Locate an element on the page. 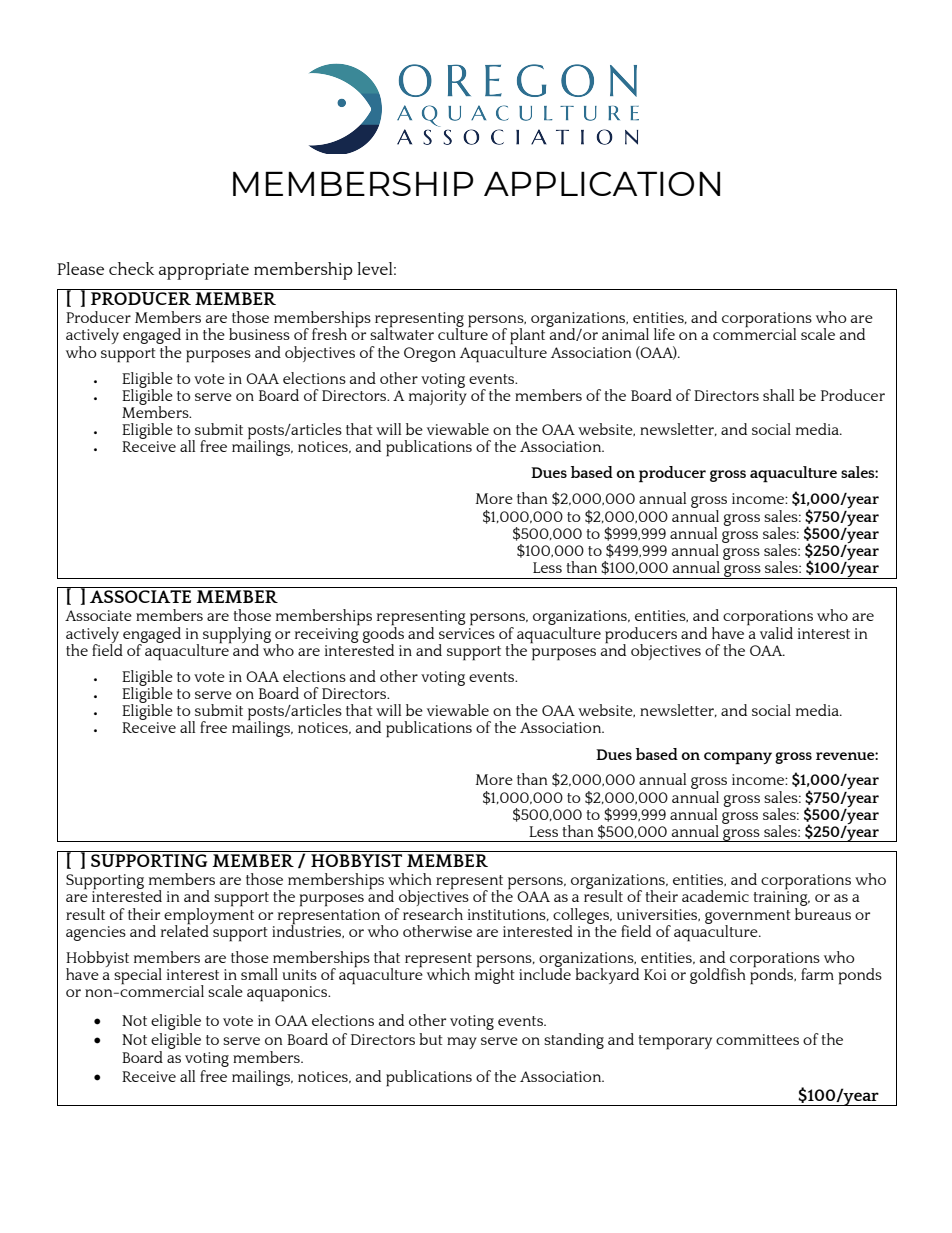  check is located at coordinates (131, 268).
